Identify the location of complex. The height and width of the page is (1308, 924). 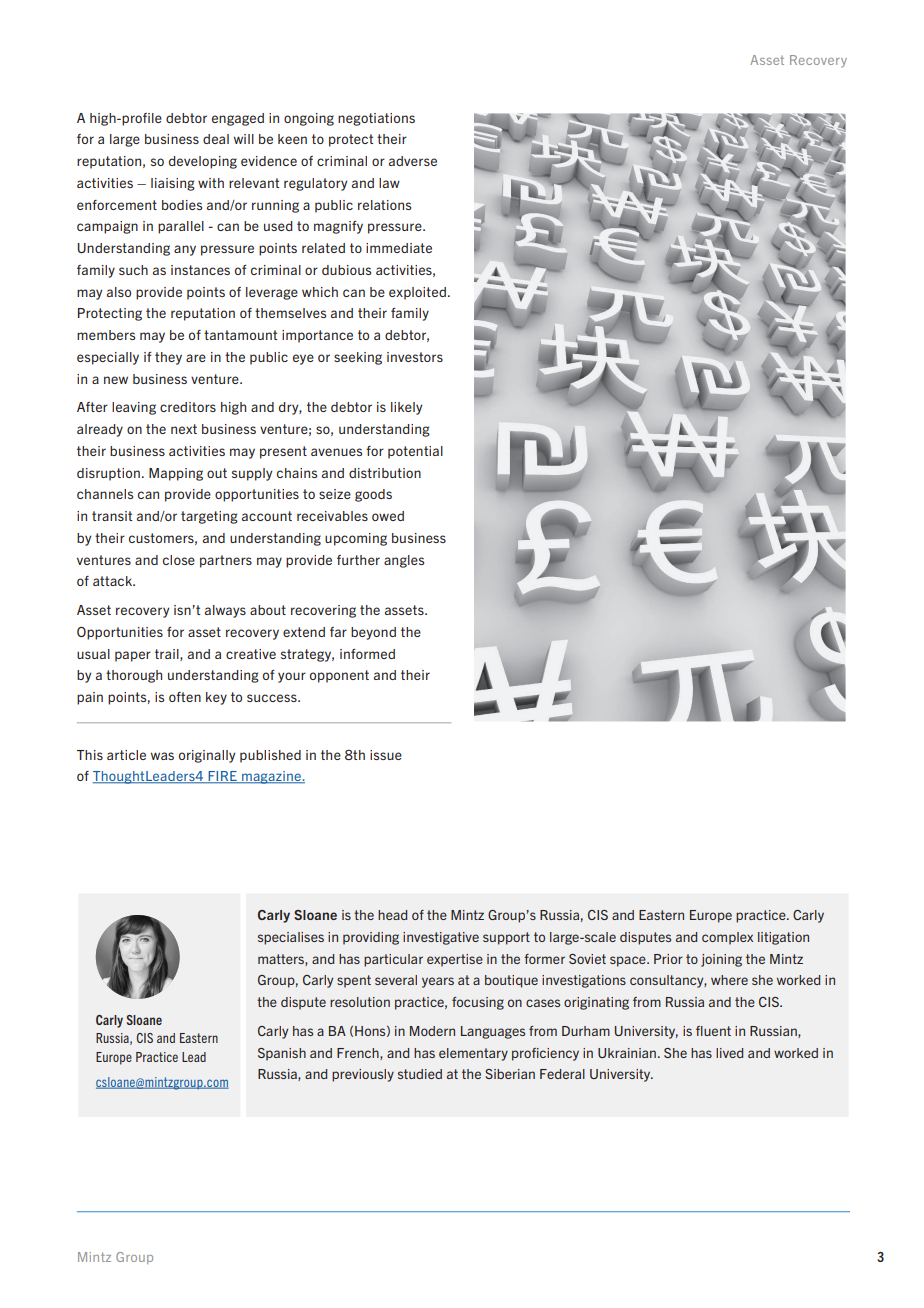
(727, 938).
